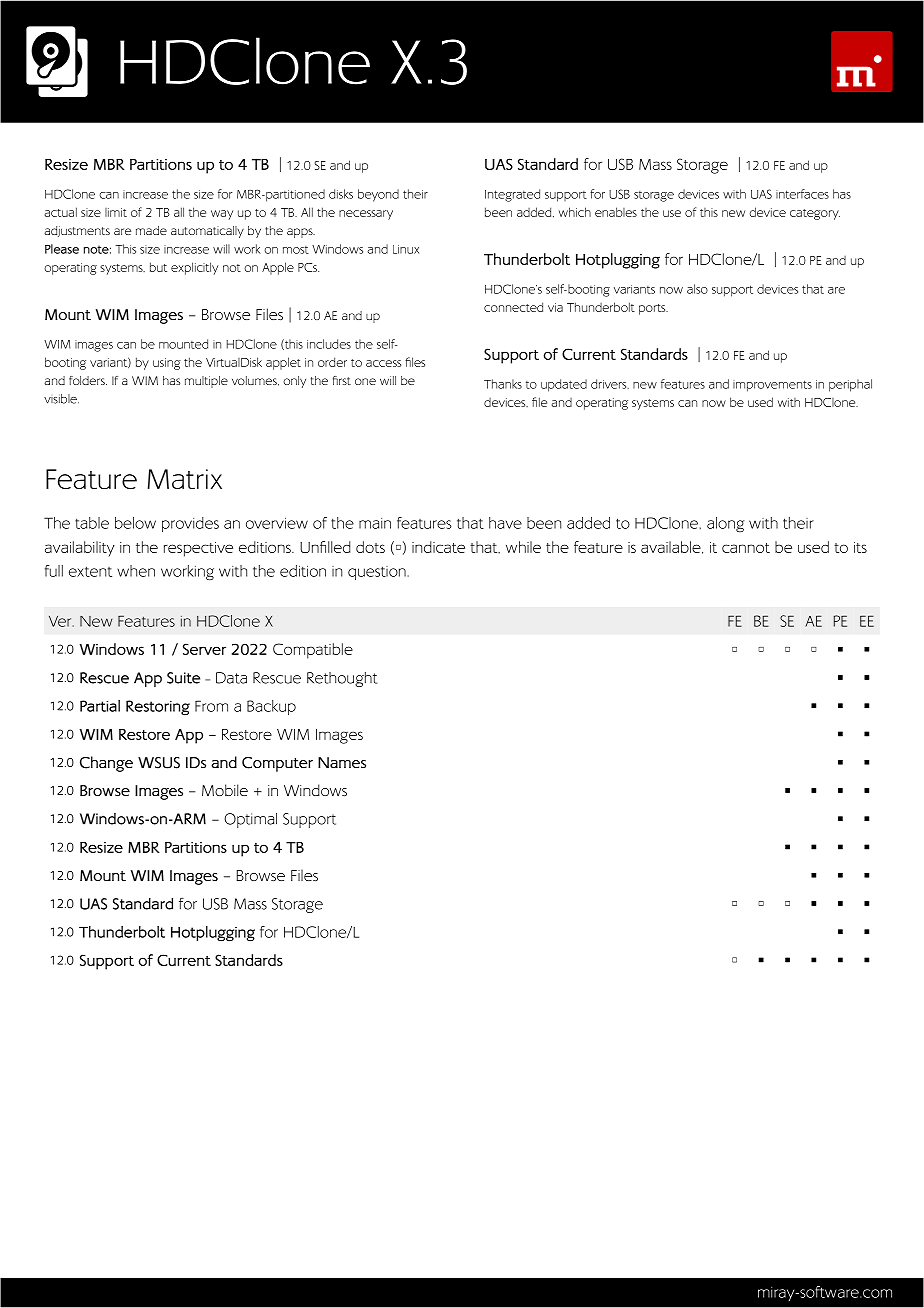 The width and height of the image is (924, 1308). What do you see at coordinates (772, 386) in the image?
I see `improvements` at bounding box center [772, 386].
